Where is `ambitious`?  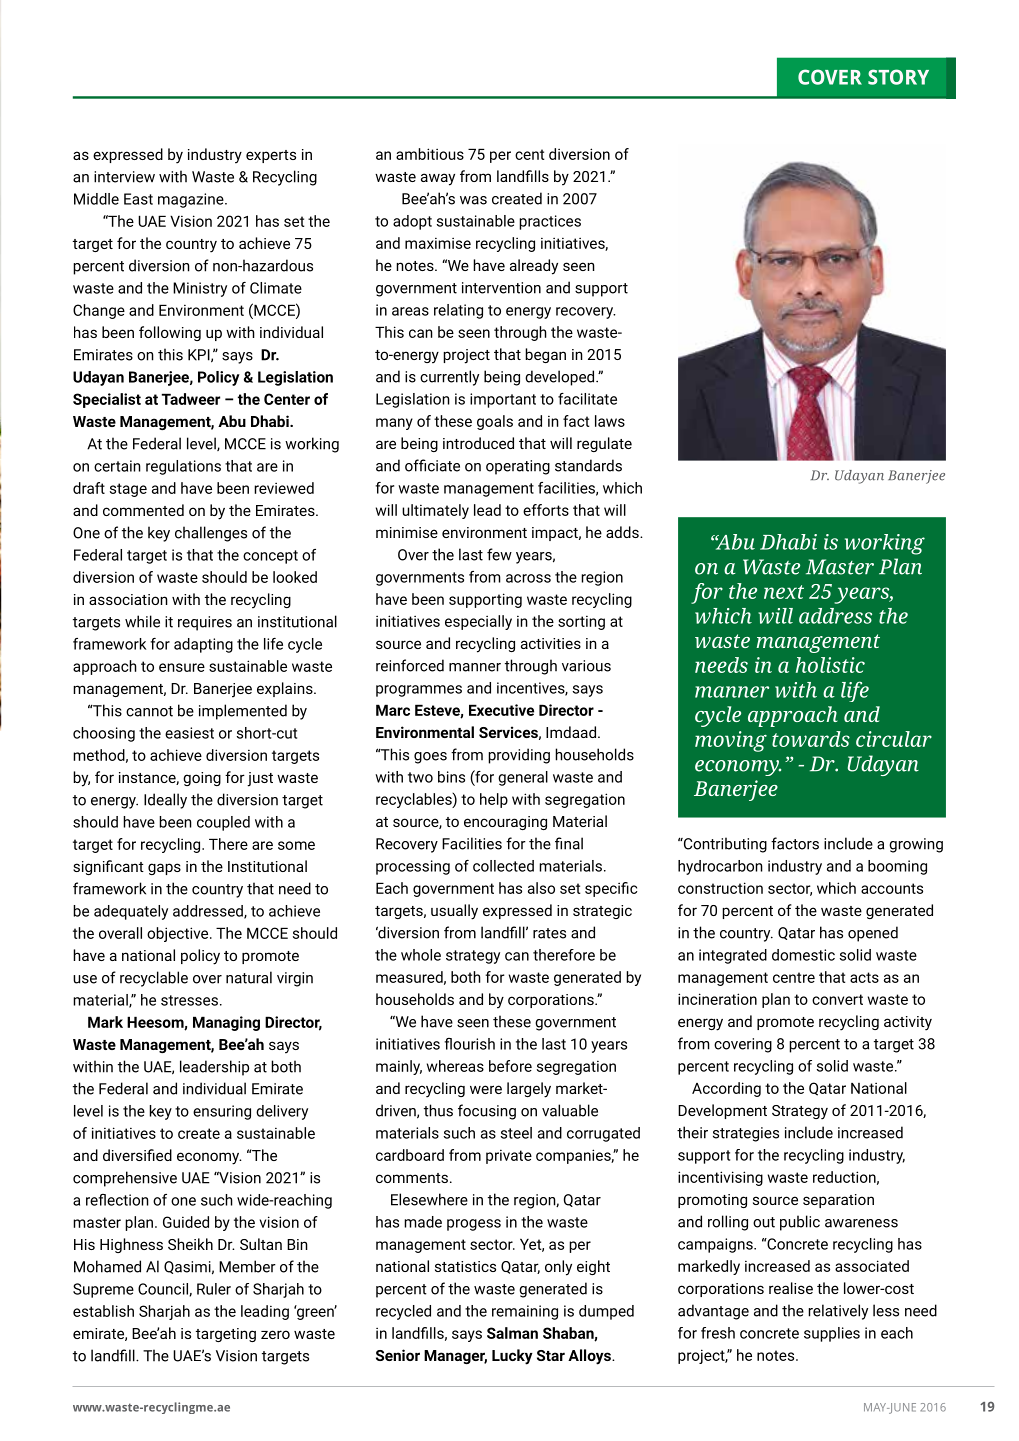
ambitious is located at coordinates (430, 154).
